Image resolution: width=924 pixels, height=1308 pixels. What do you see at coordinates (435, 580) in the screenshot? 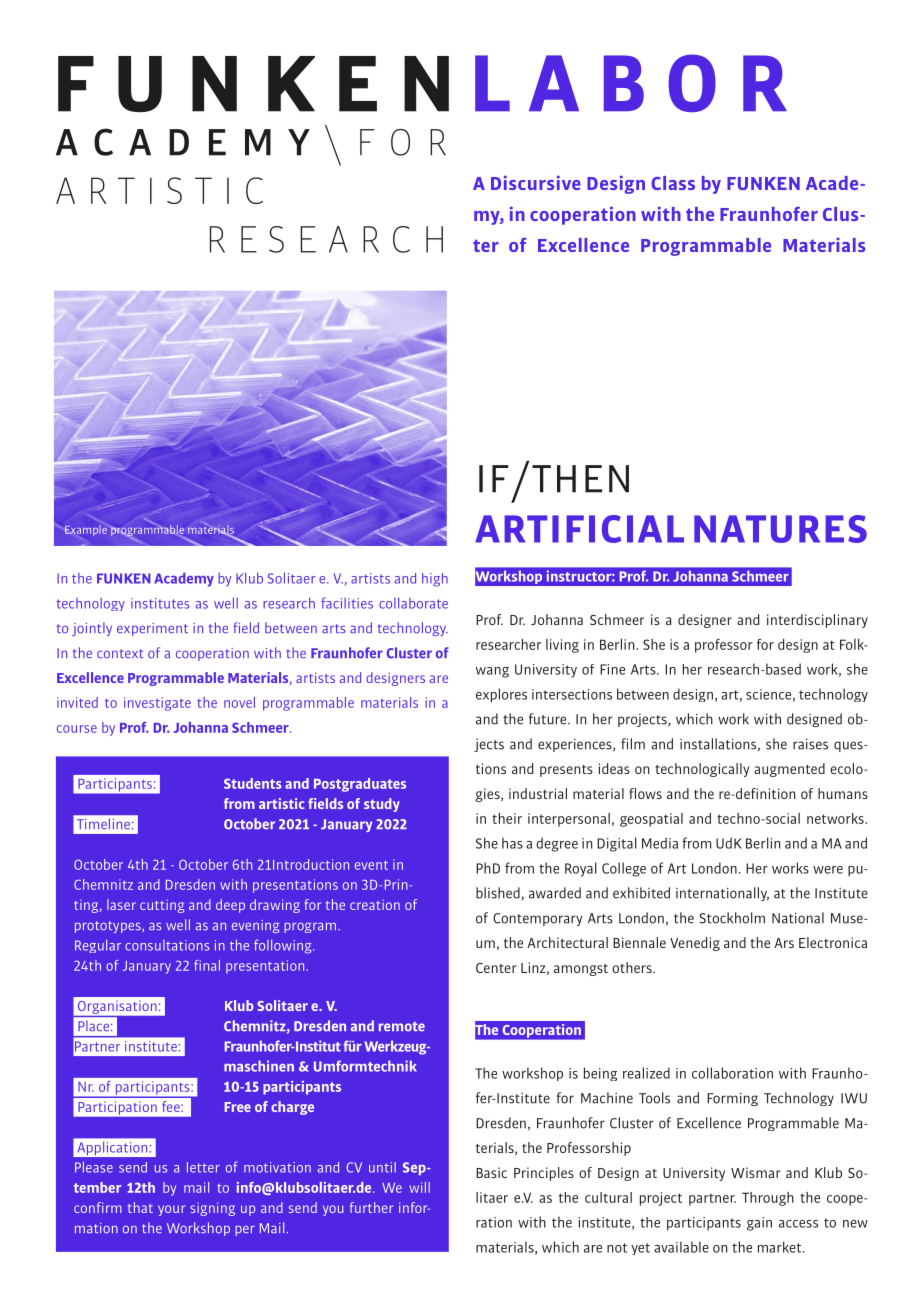
I see `high` at bounding box center [435, 580].
